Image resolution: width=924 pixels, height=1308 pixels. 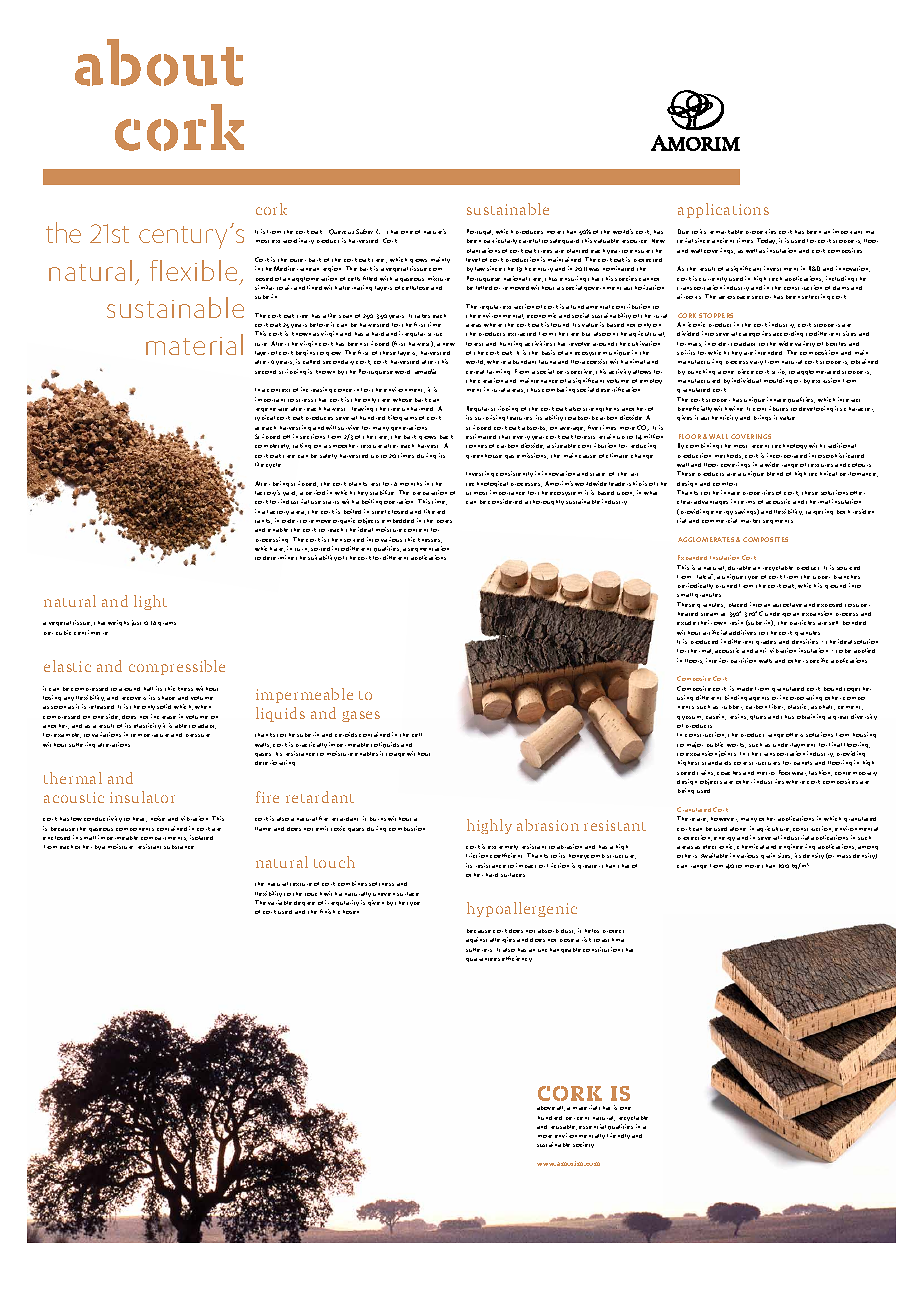 What do you see at coordinates (787, 605) in the screenshot?
I see `autoclave` at bounding box center [787, 605].
